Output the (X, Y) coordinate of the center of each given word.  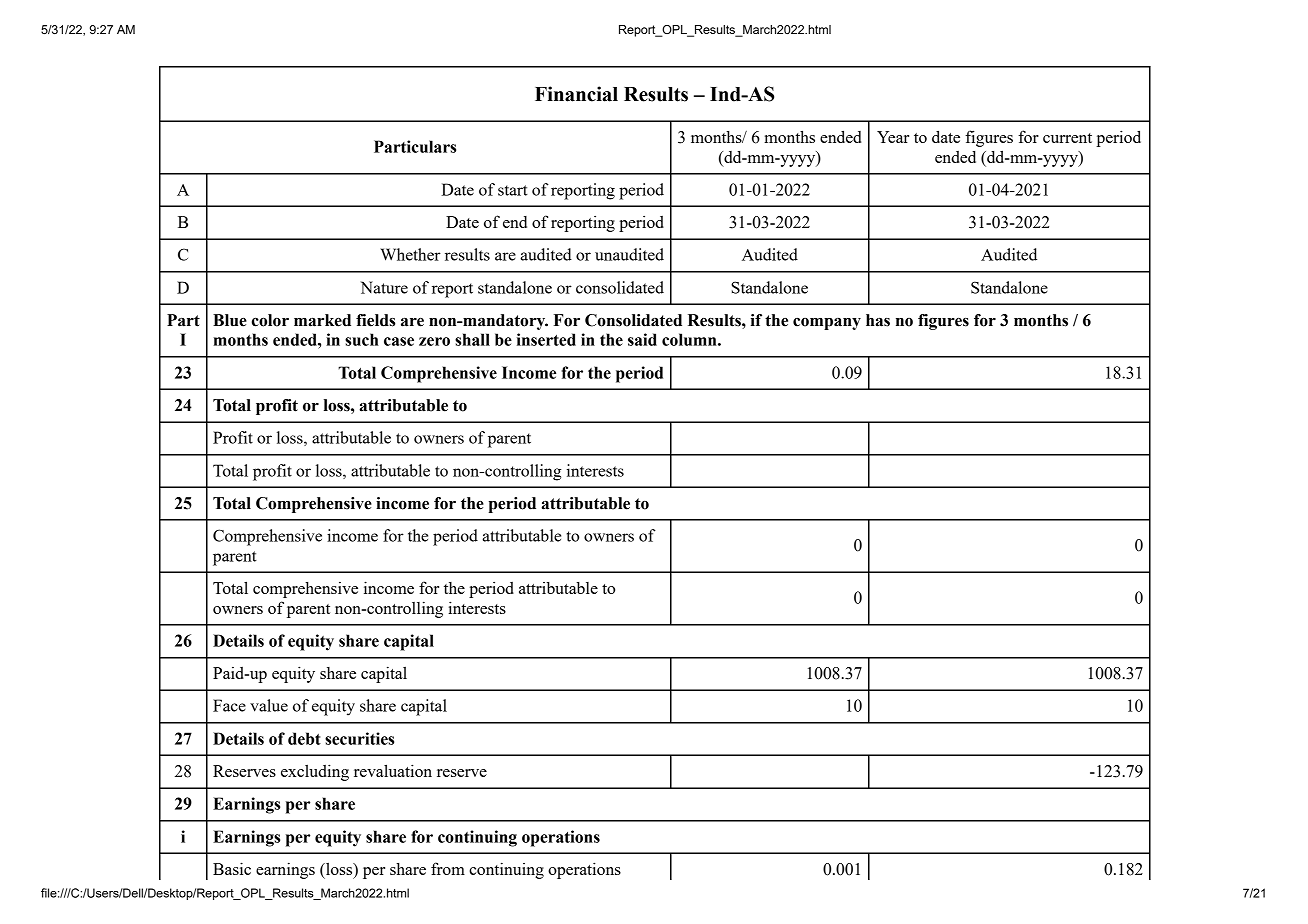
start (513, 190)
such (362, 339)
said (642, 339)
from (448, 868)
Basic (232, 868)
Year (893, 137)
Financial (576, 94)
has (878, 320)
